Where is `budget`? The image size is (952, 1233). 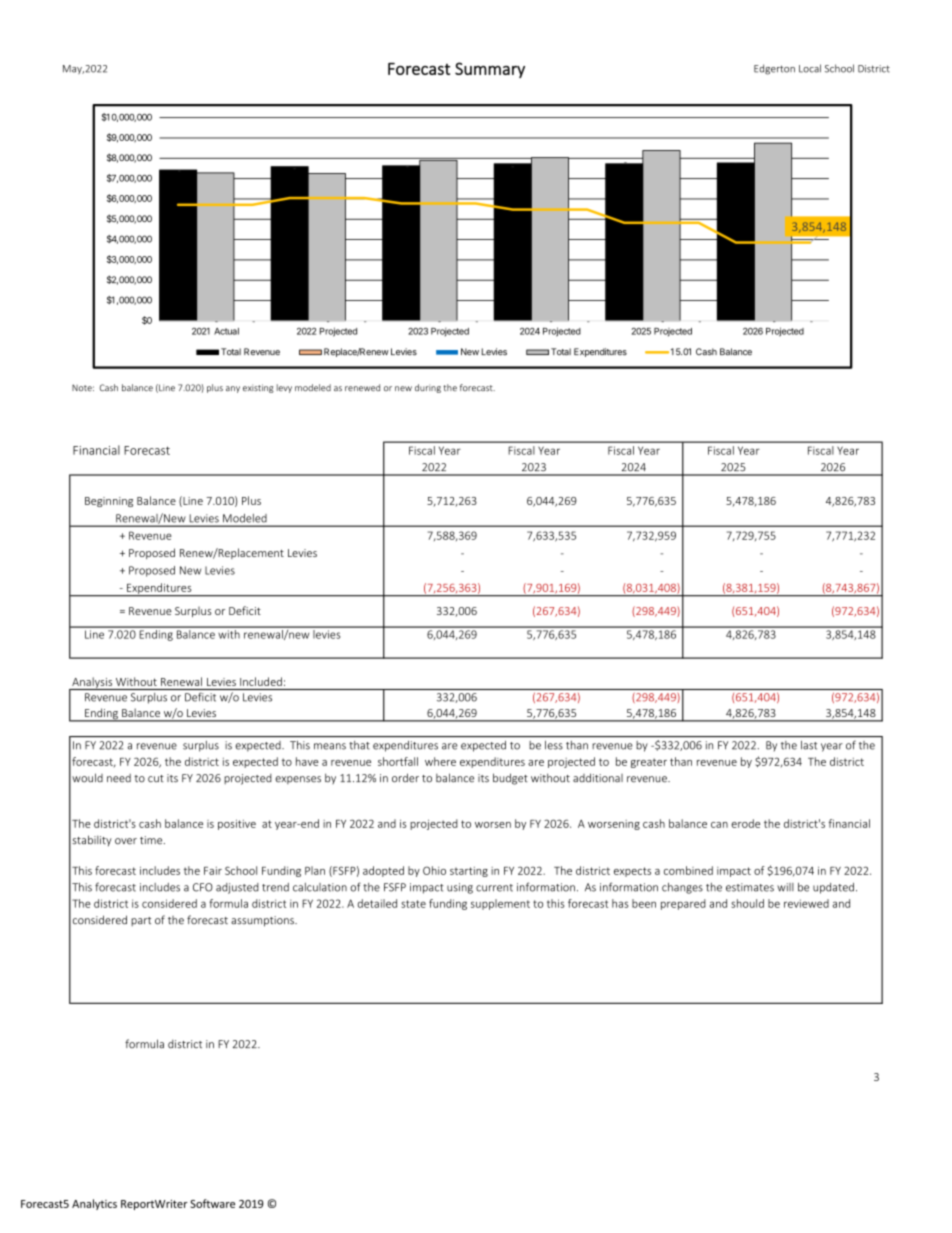 budget is located at coordinates (510, 779).
